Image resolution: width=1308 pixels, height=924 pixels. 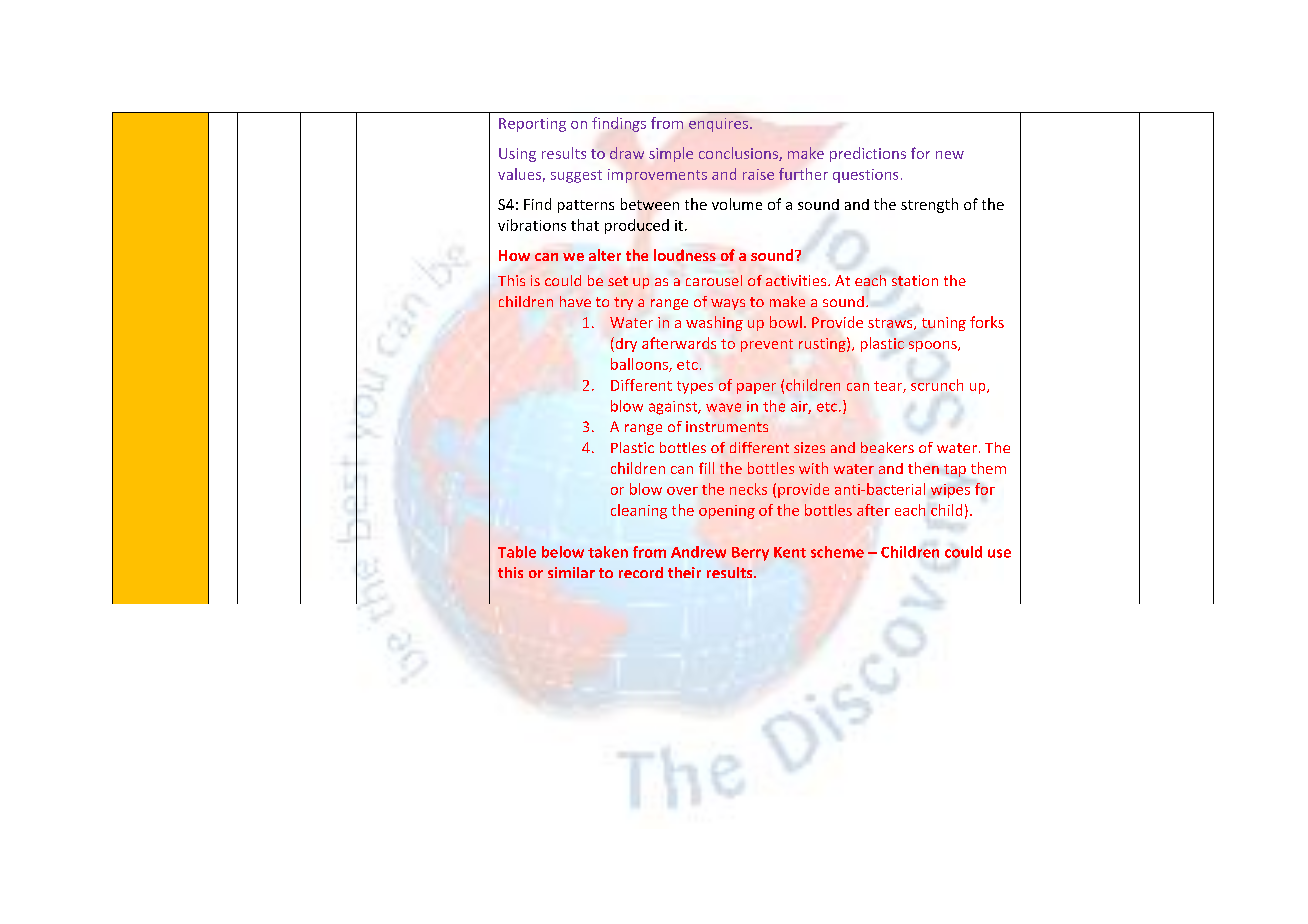 I want to click on Reporting, so click(x=532, y=125).
